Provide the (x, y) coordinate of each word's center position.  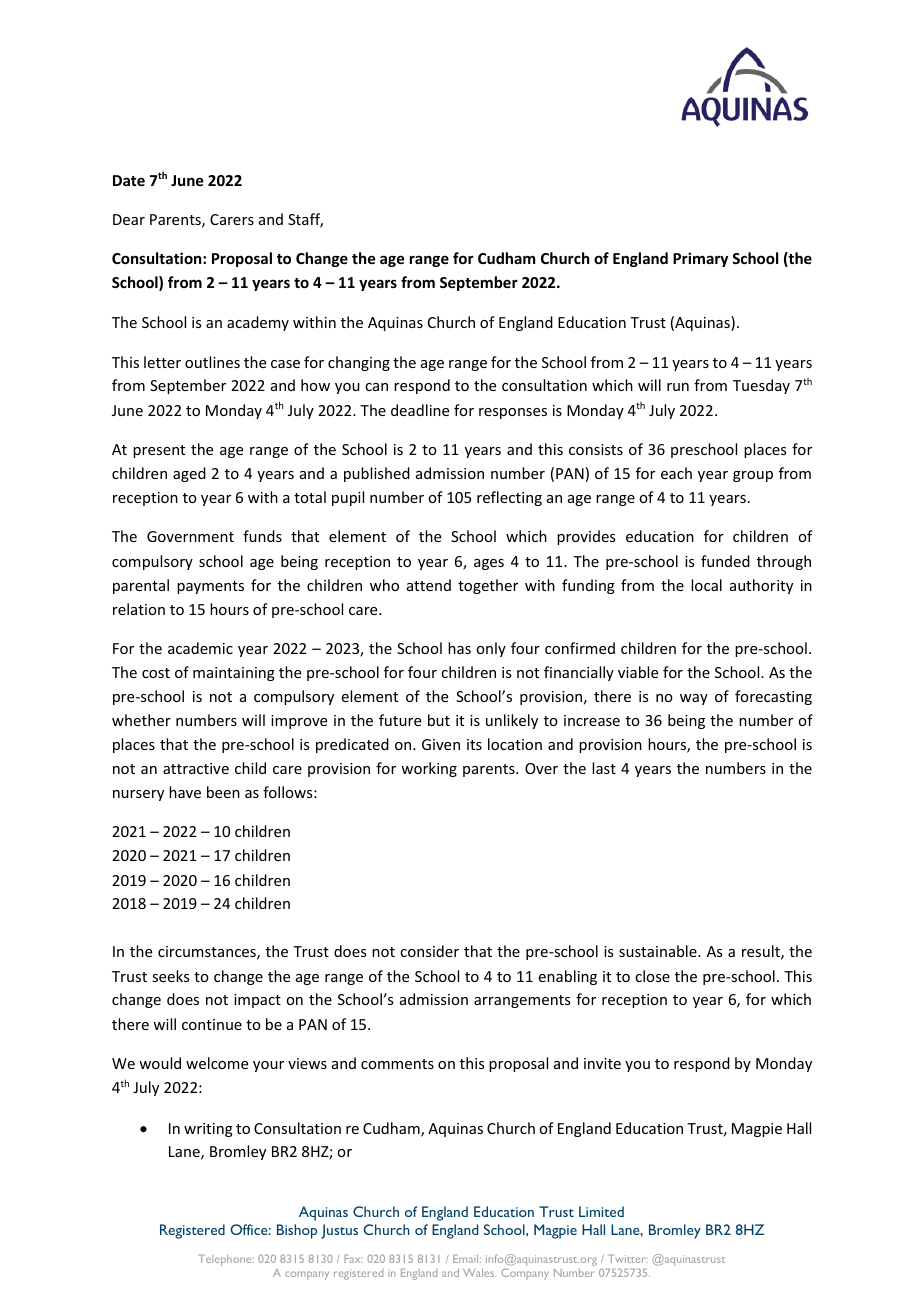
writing (208, 1130)
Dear (129, 219)
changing (359, 363)
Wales (479, 1273)
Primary (700, 259)
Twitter (628, 1259)
